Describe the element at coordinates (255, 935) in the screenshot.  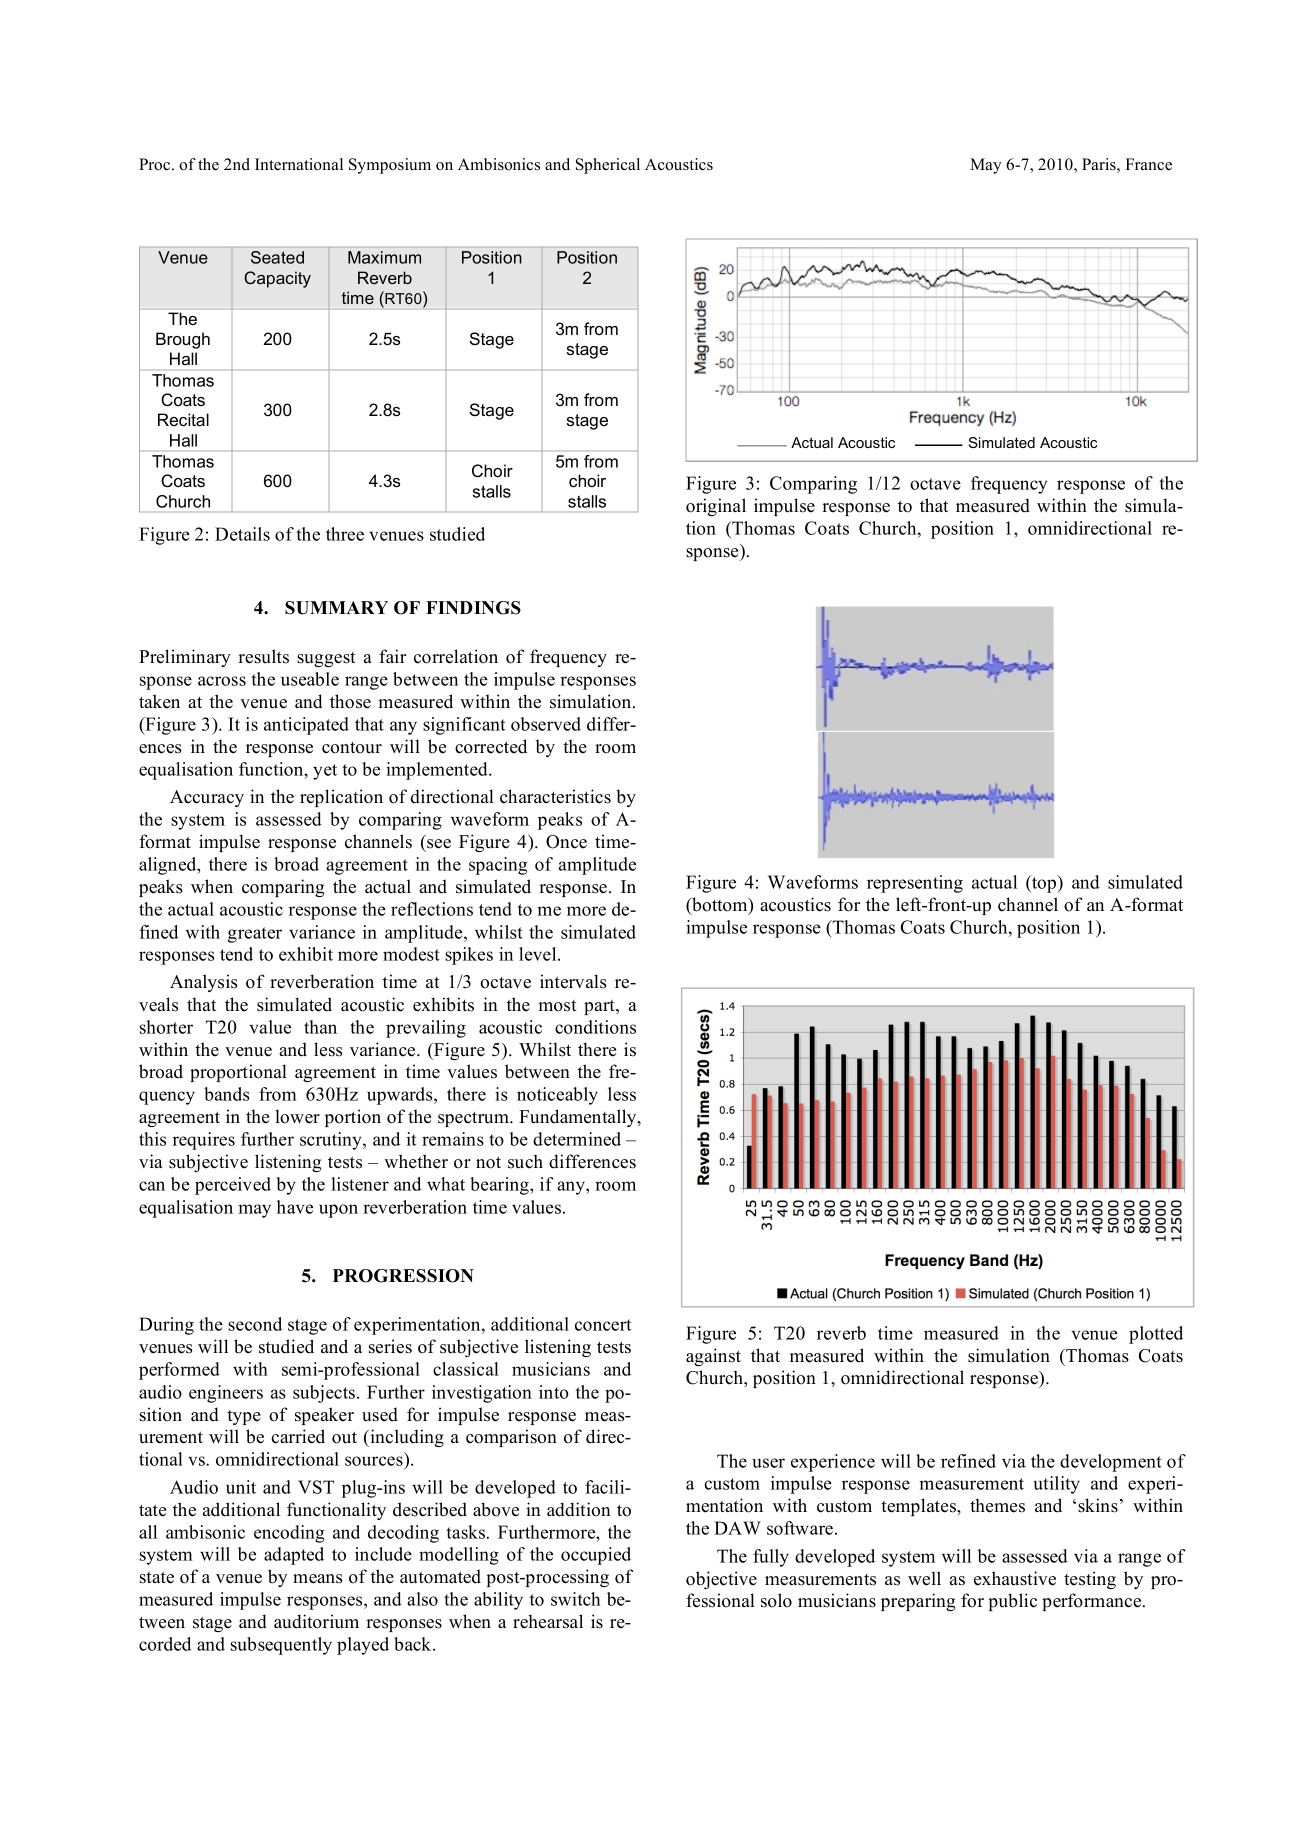
I see `greater` at that location.
